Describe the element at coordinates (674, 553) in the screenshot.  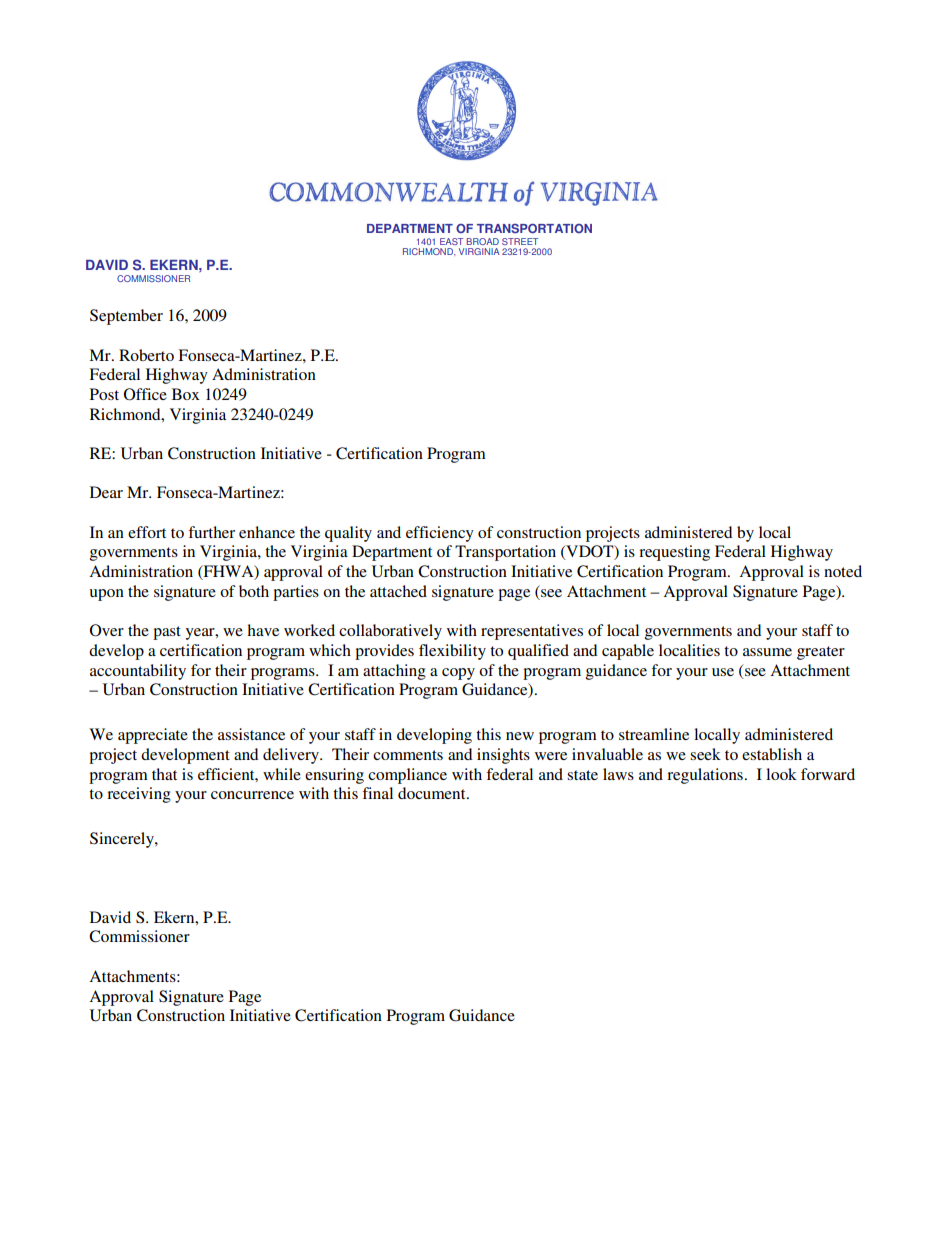
I see `requesting` at that location.
